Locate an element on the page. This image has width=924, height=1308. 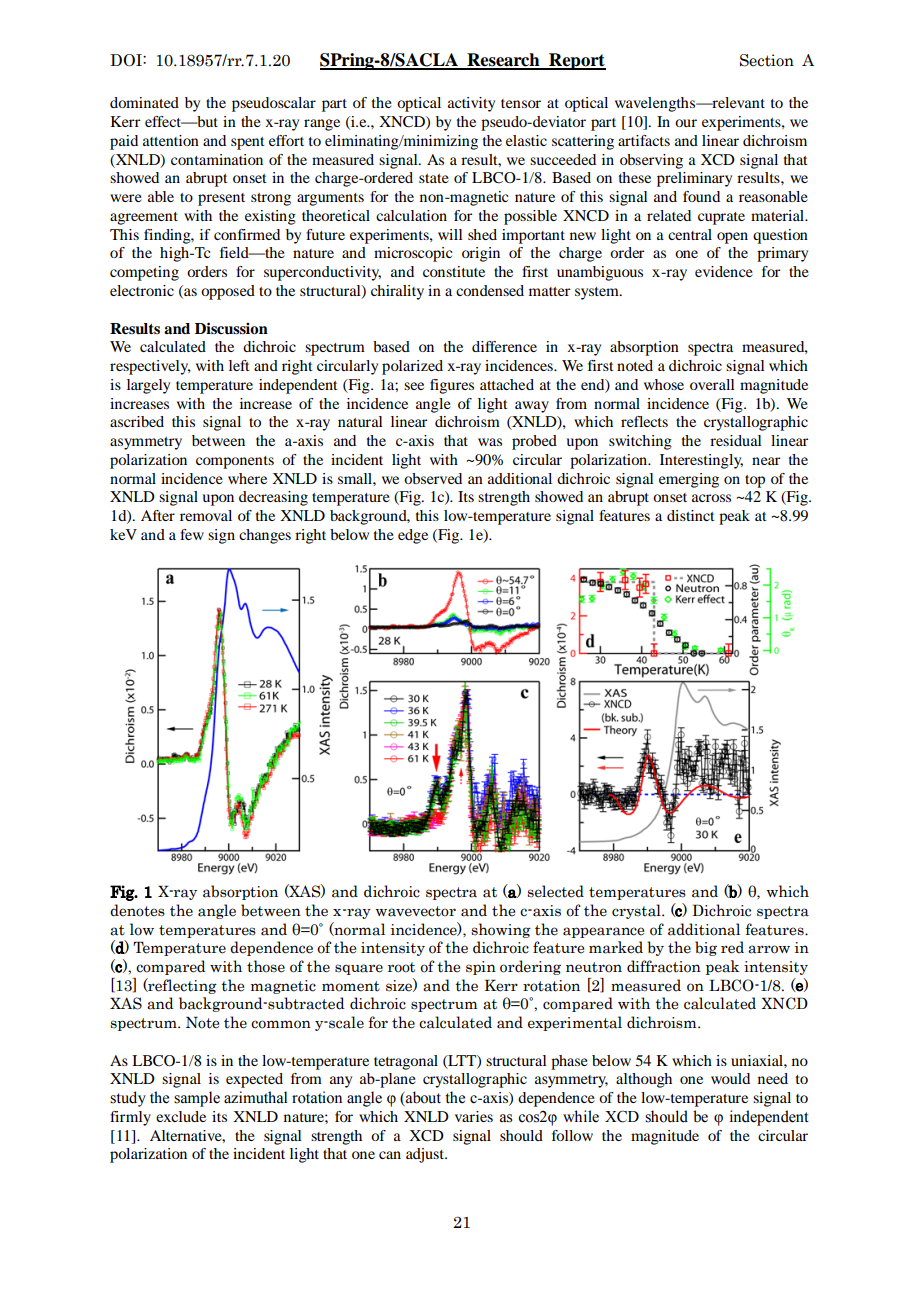
edge is located at coordinates (413, 536).
